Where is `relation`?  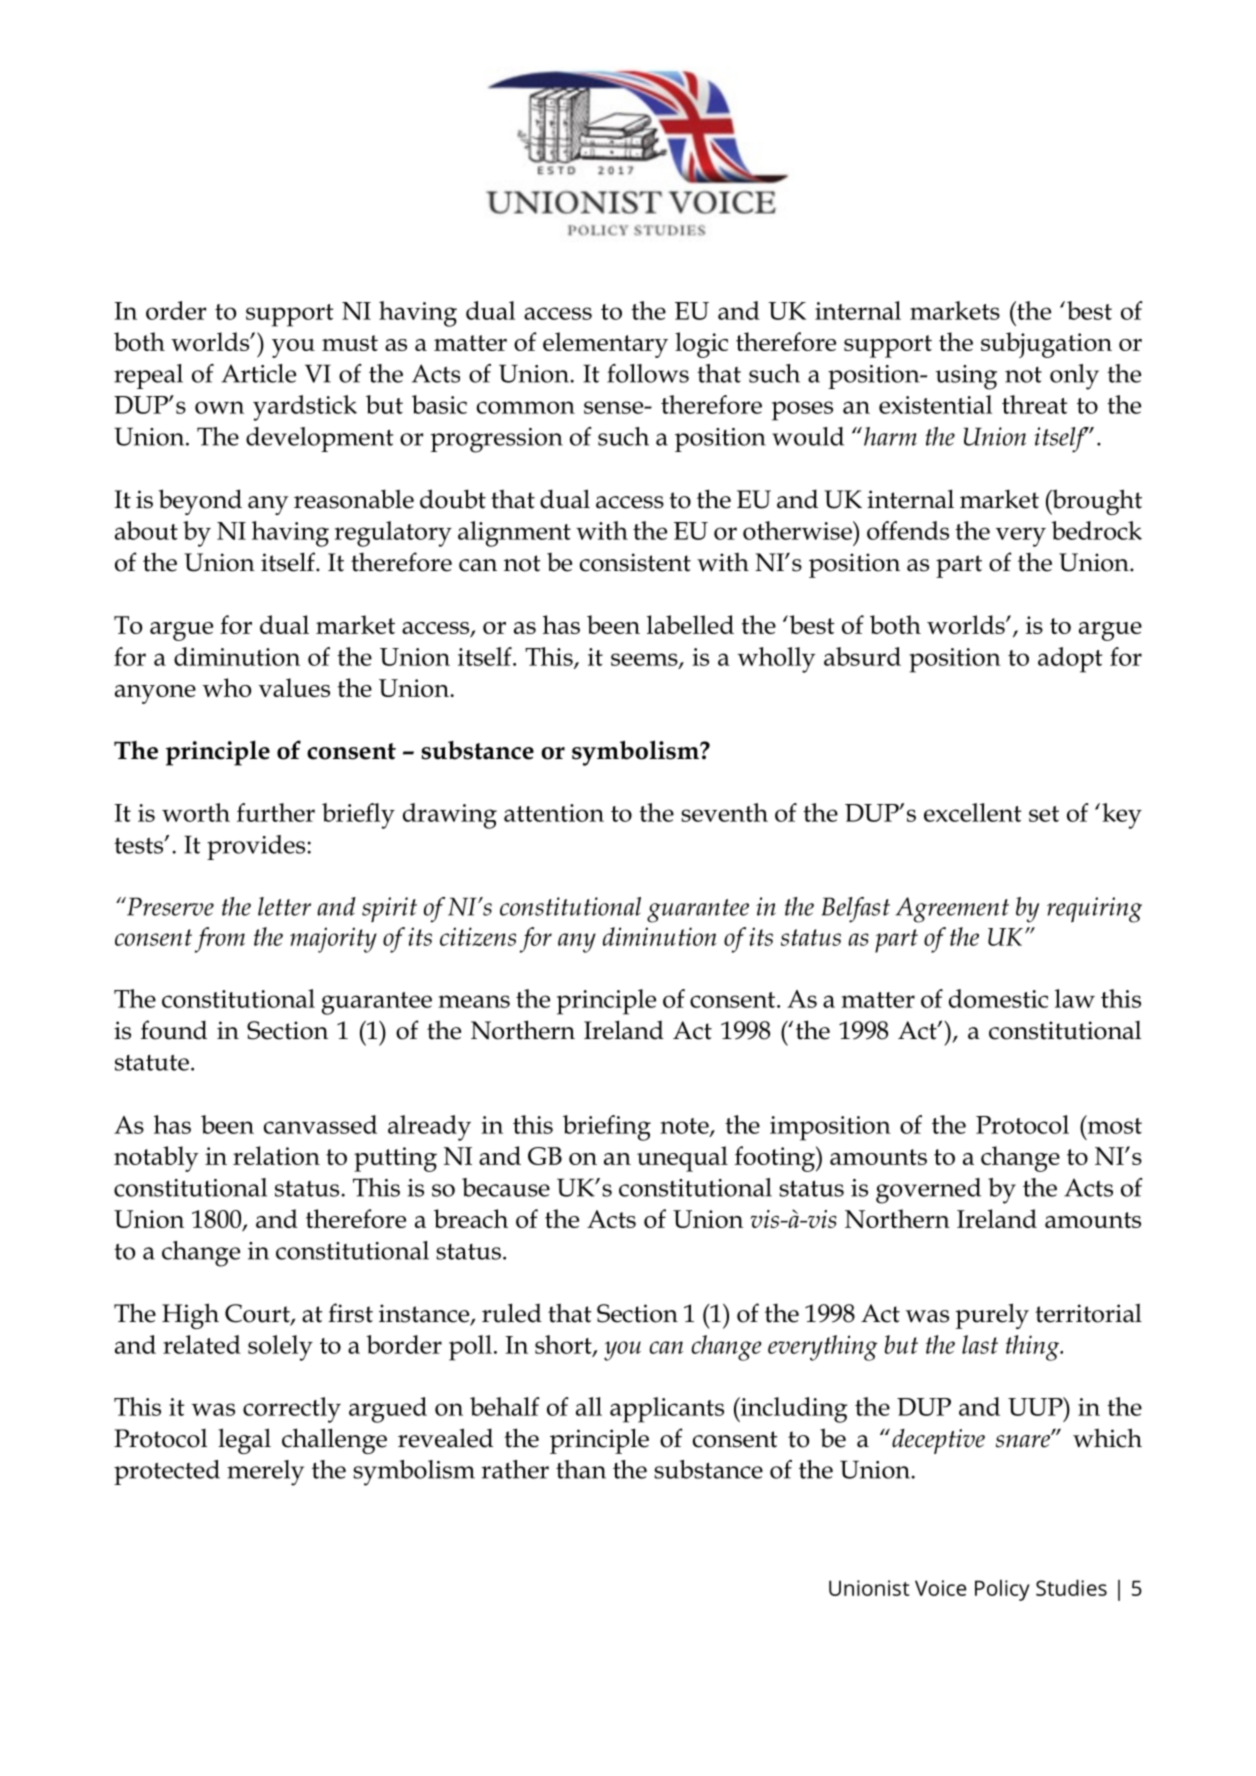
relation is located at coordinates (276, 1155).
